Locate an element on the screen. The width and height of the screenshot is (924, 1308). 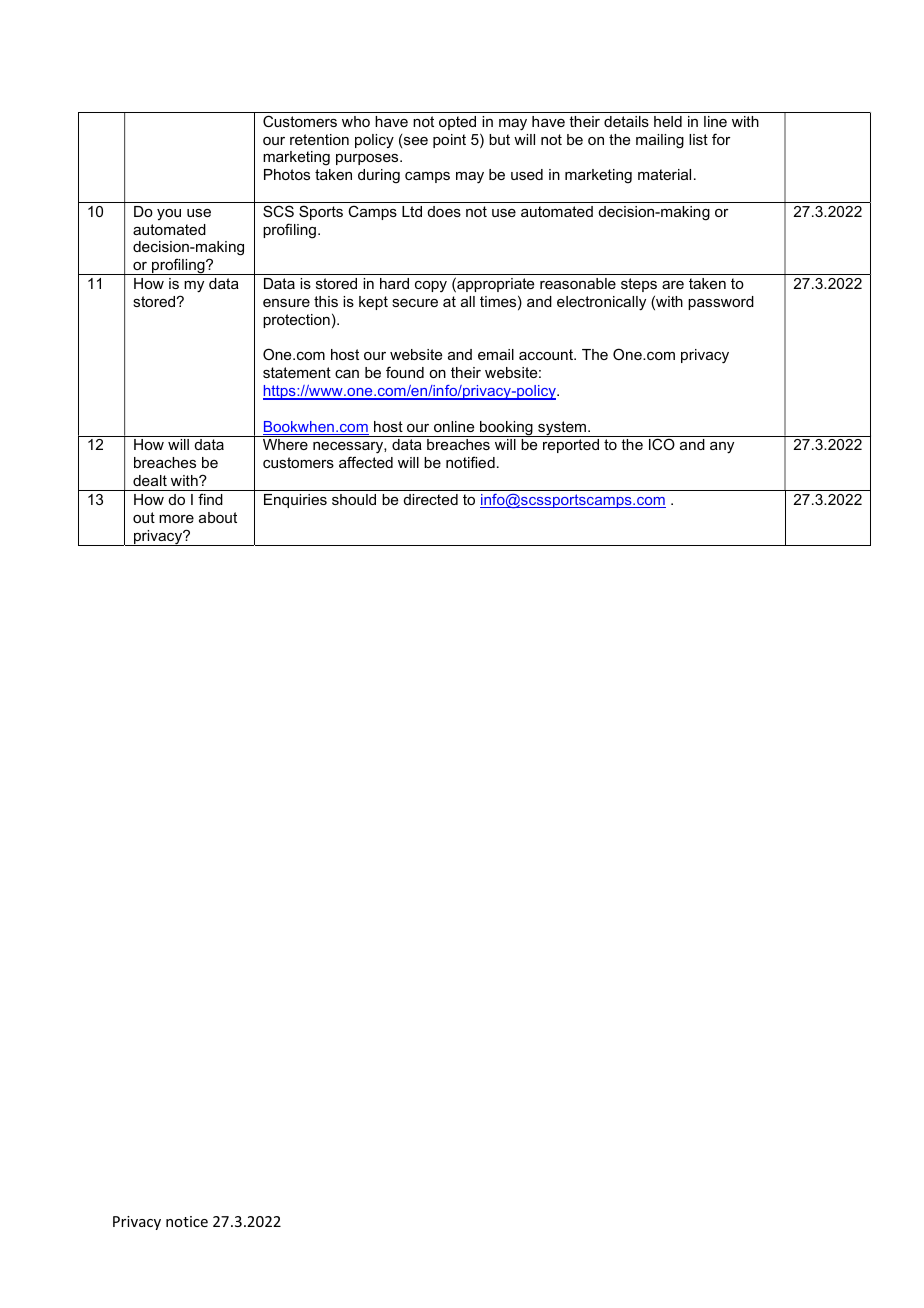
Photos is located at coordinates (287, 174).
